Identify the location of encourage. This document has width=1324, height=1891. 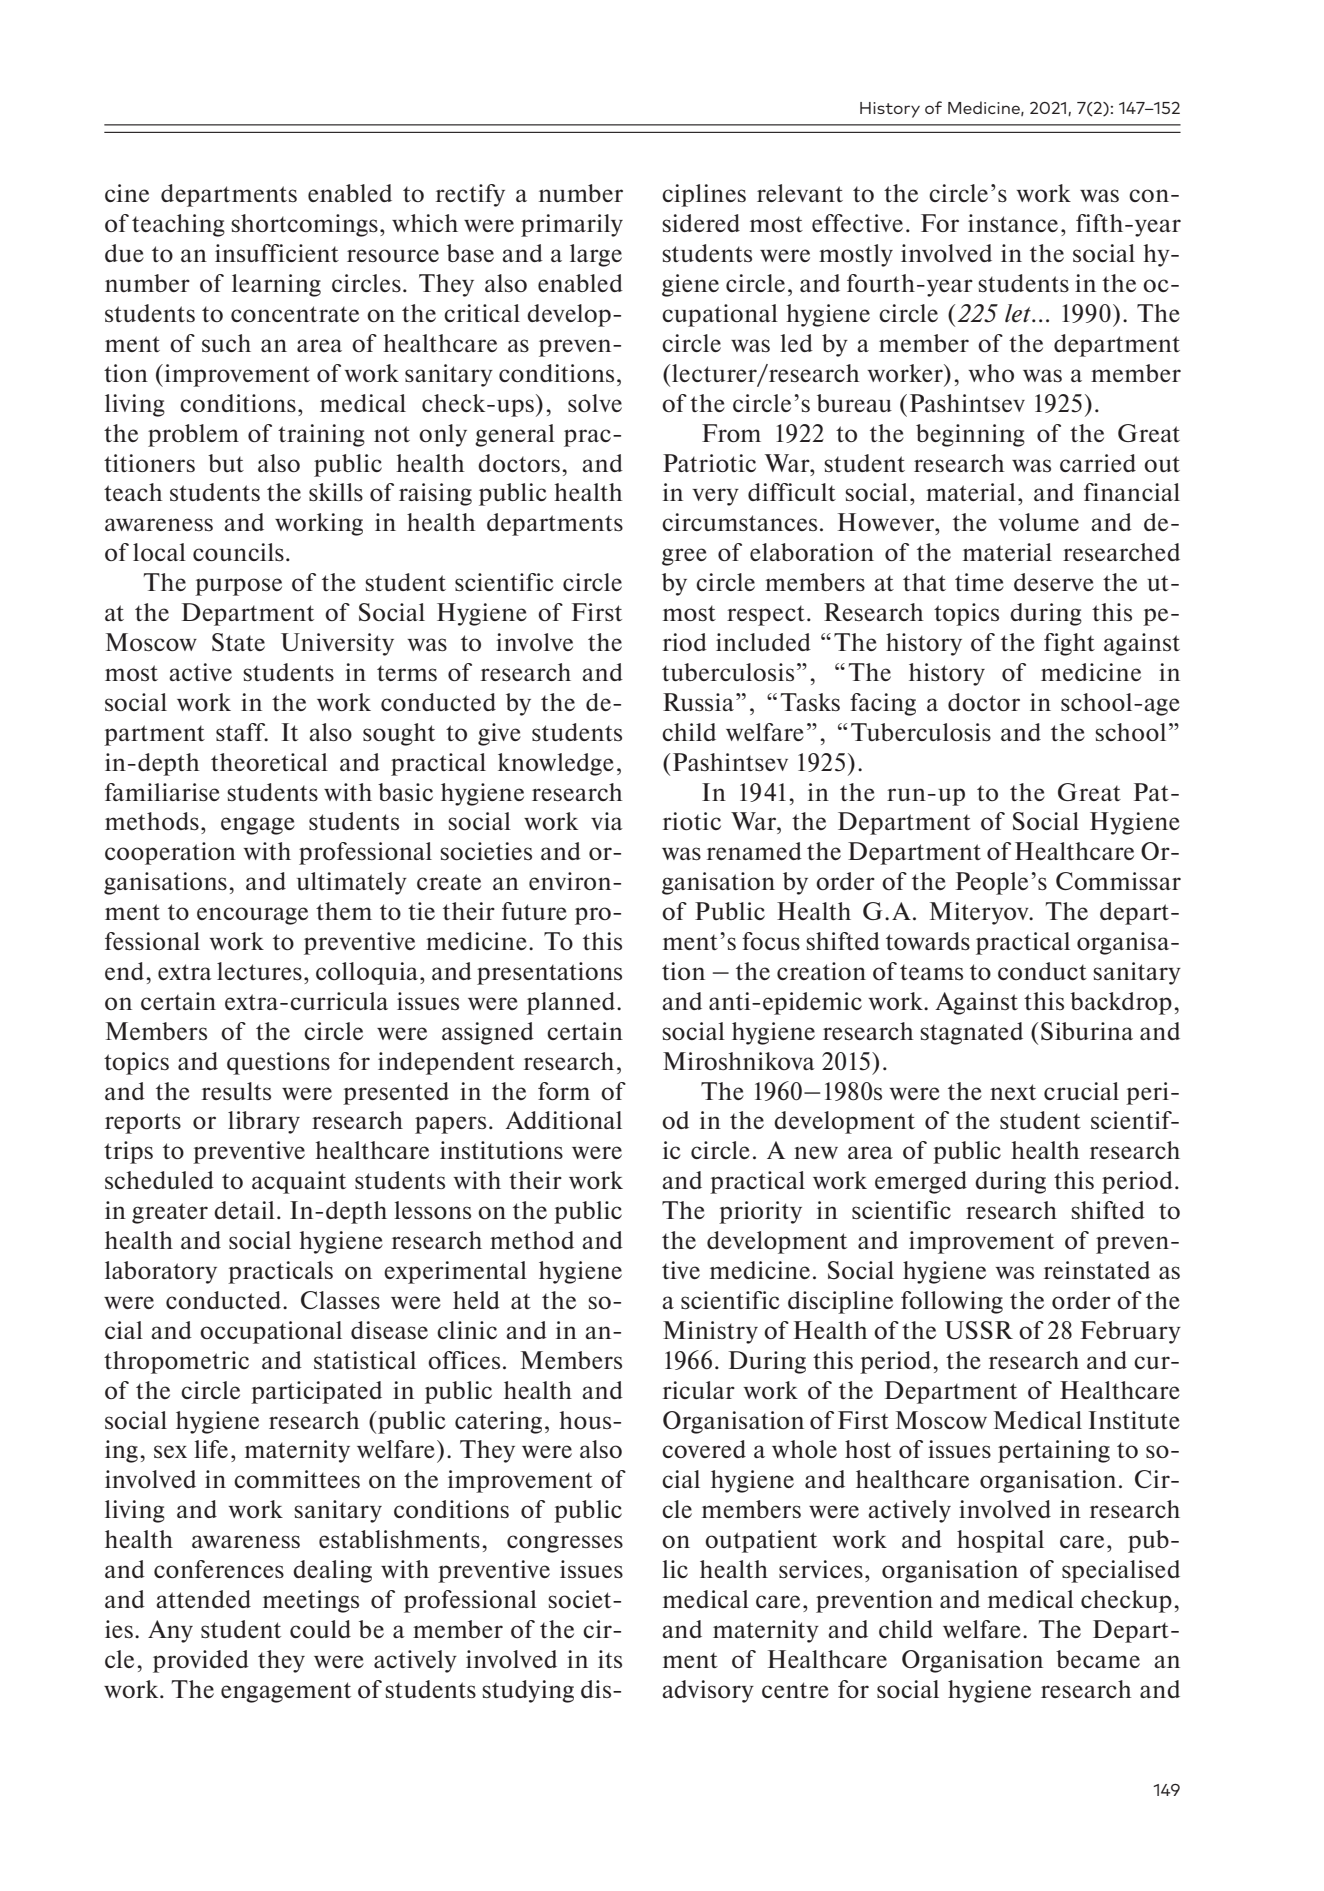
(252, 916).
